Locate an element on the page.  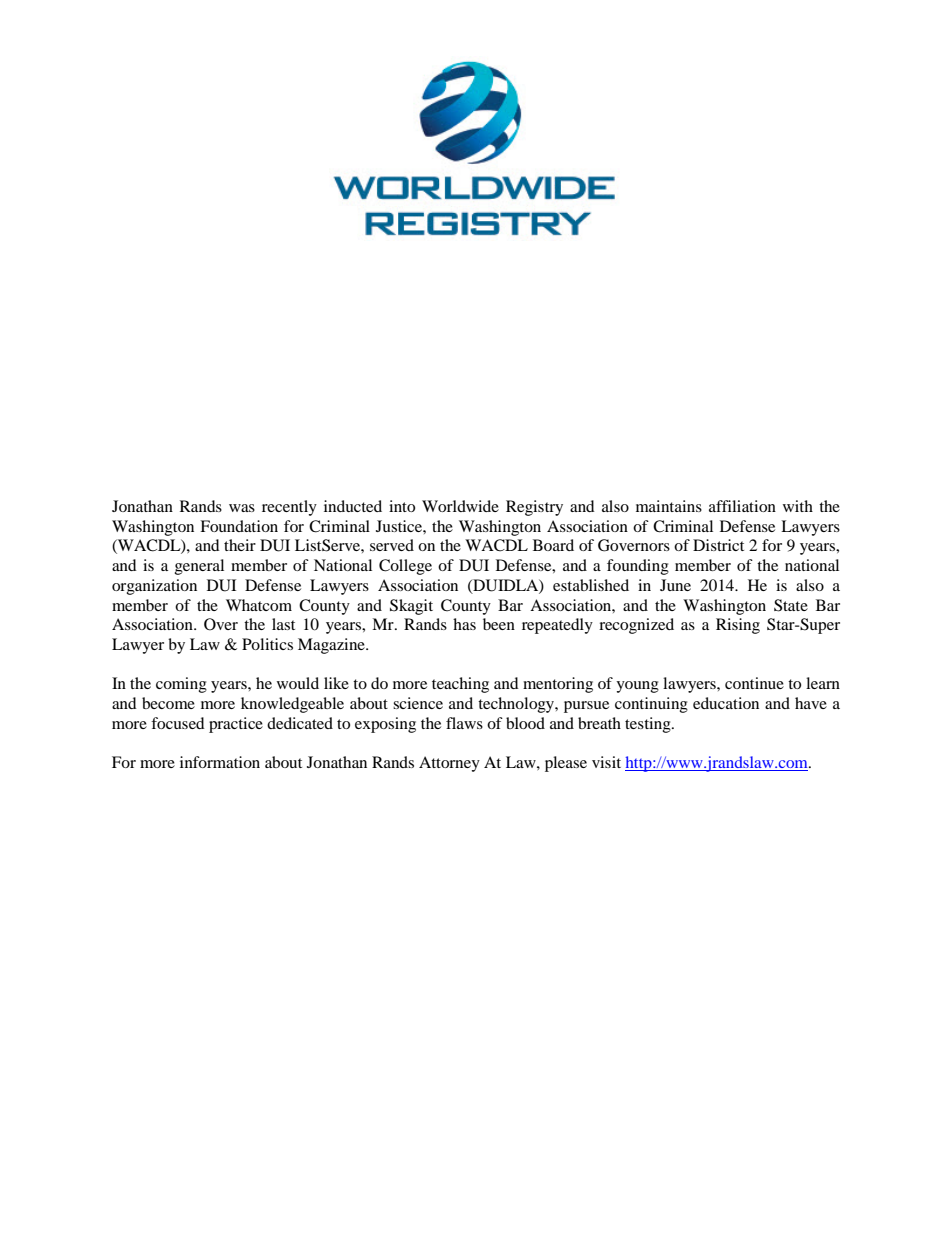
continue is located at coordinates (754, 683).
